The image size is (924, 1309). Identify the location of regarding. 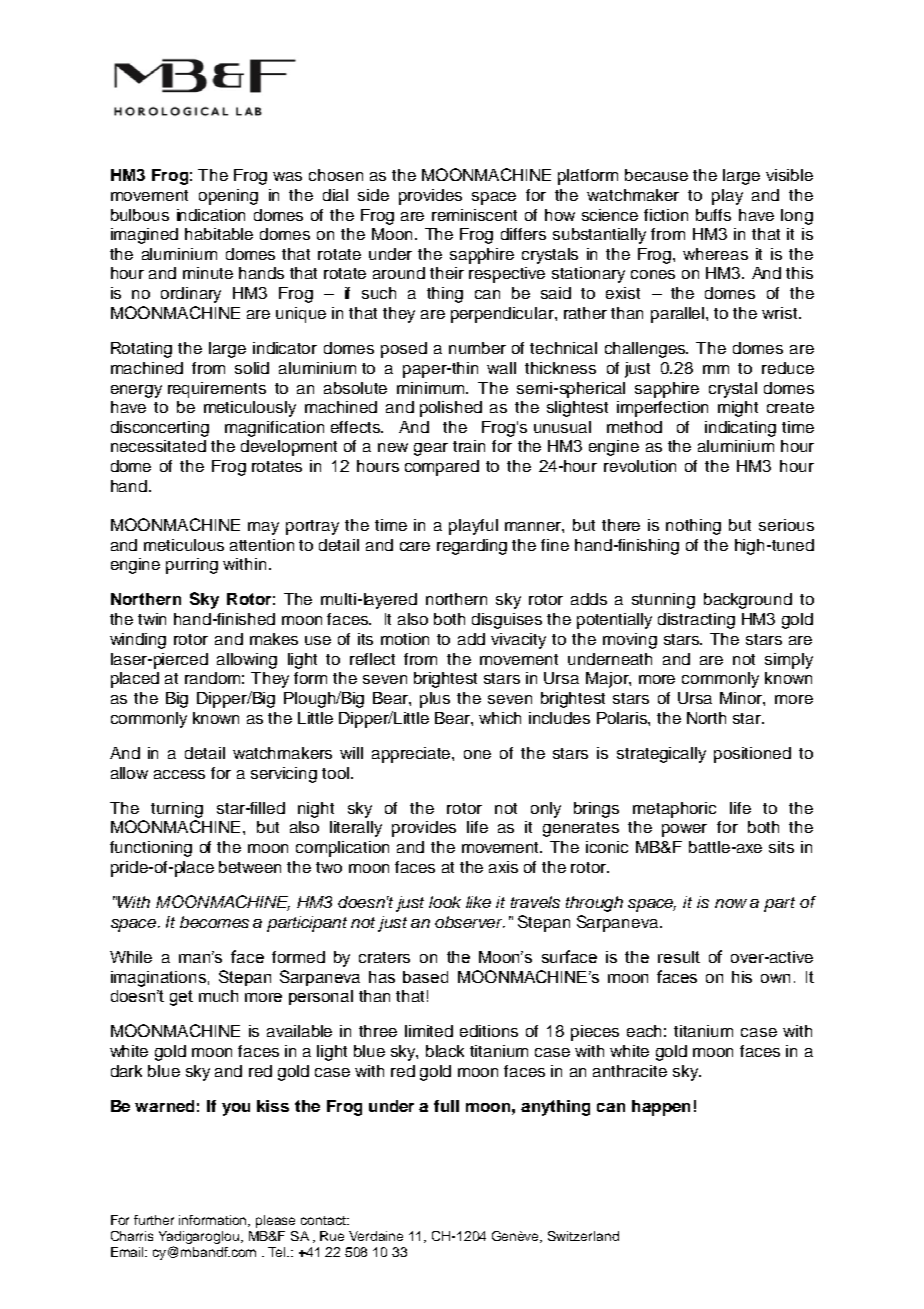
(472, 547).
